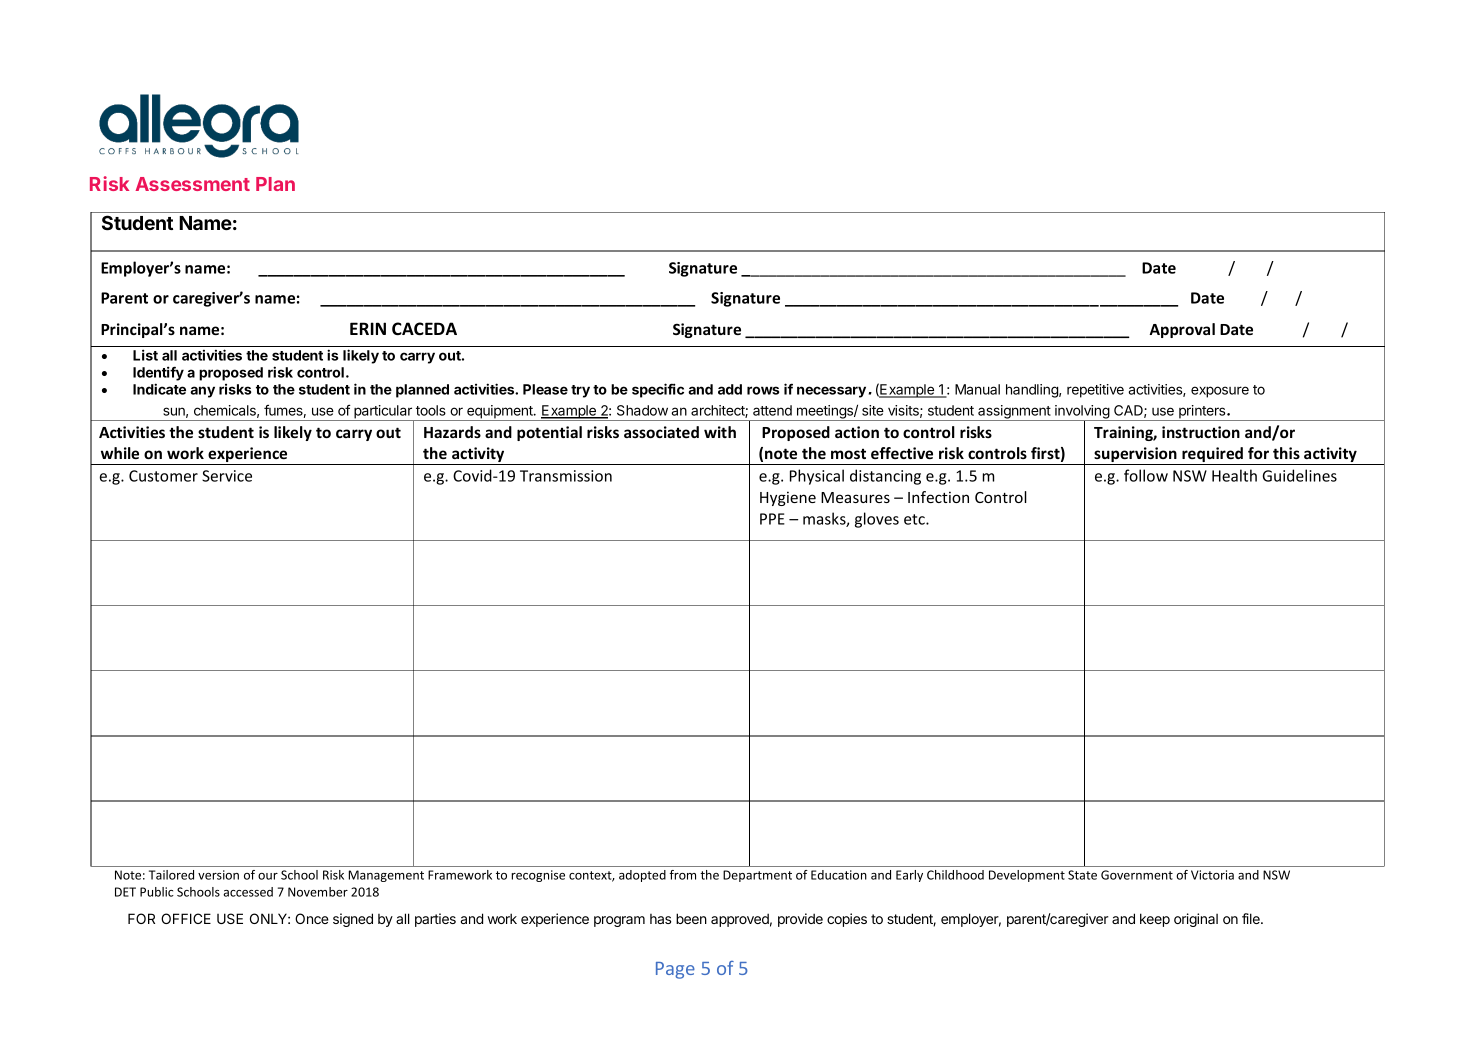 This screenshot has height=1043, width=1476. What do you see at coordinates (1182, 330) in the screenshot?
I see `Approval` at bounding box center [1182, 330].
